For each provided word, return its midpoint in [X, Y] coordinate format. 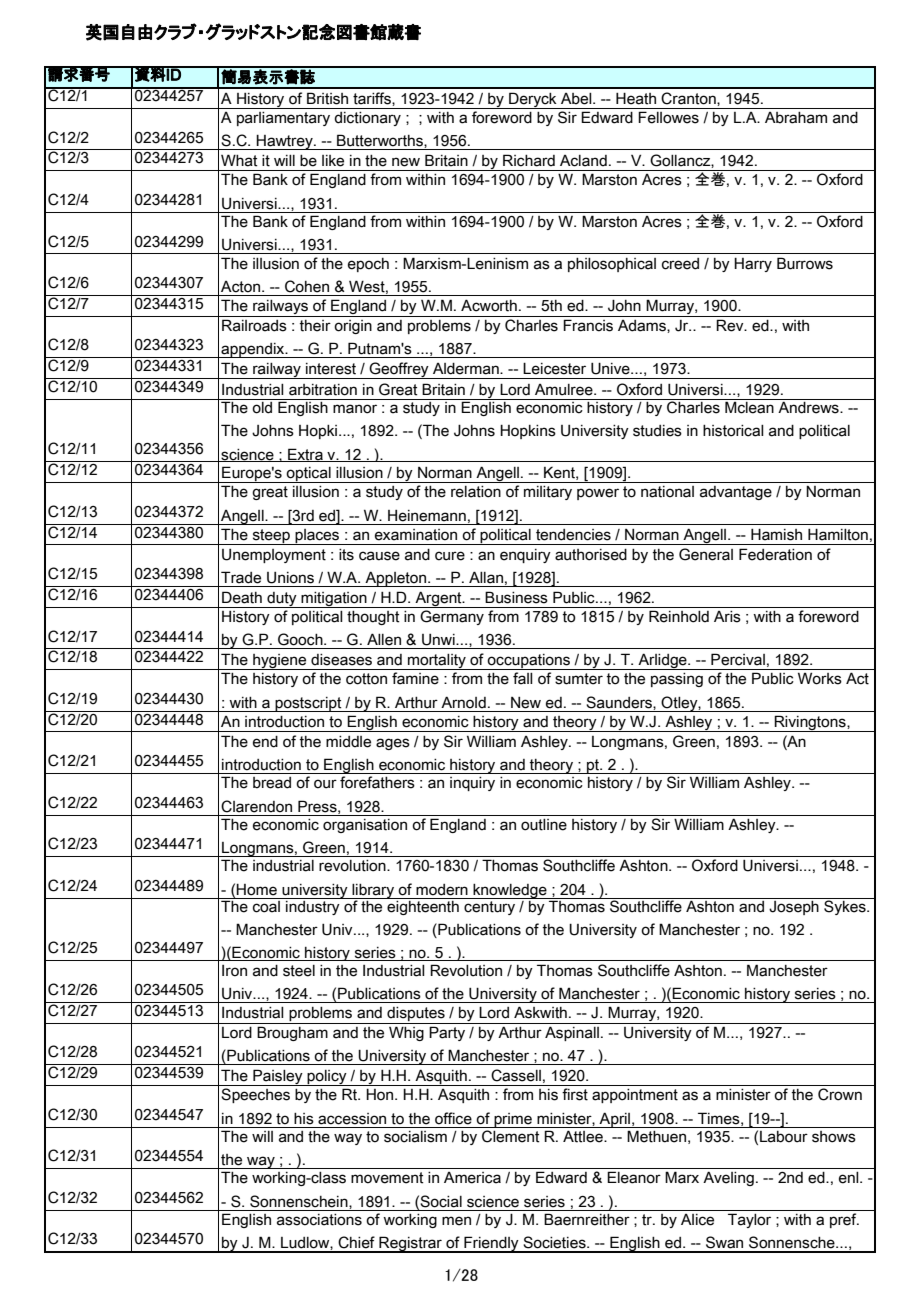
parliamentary [283, 119]
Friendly [491, 1244]
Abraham [796, 118]
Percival [738, 659]
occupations [529, 662]
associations [319, 1220]
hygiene [280, 662]
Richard [529, 160]
